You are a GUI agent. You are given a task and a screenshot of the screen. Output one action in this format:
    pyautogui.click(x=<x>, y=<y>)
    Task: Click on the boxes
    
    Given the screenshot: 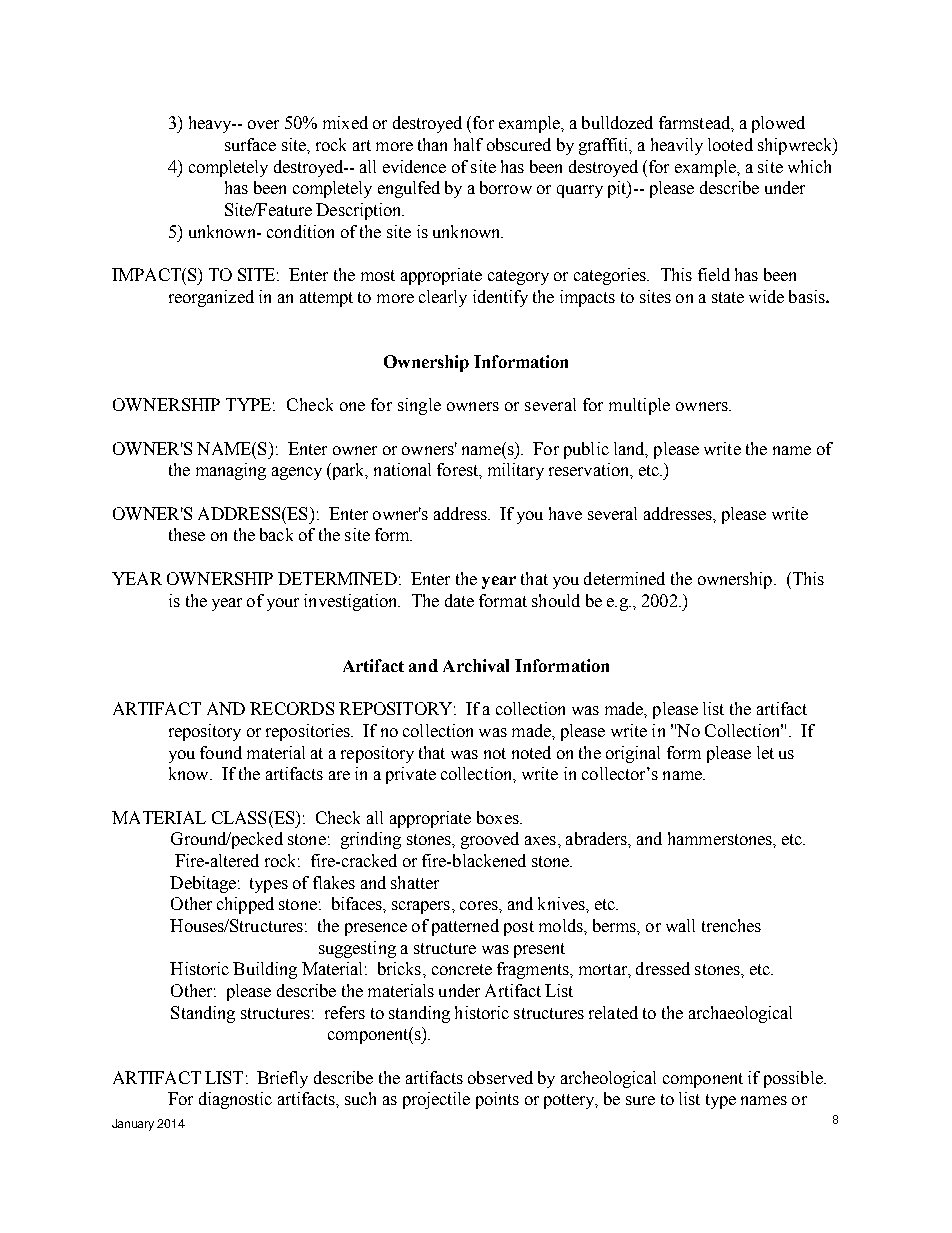 What is the action you would take?
    pyautogui.click(x=499, y=817)
